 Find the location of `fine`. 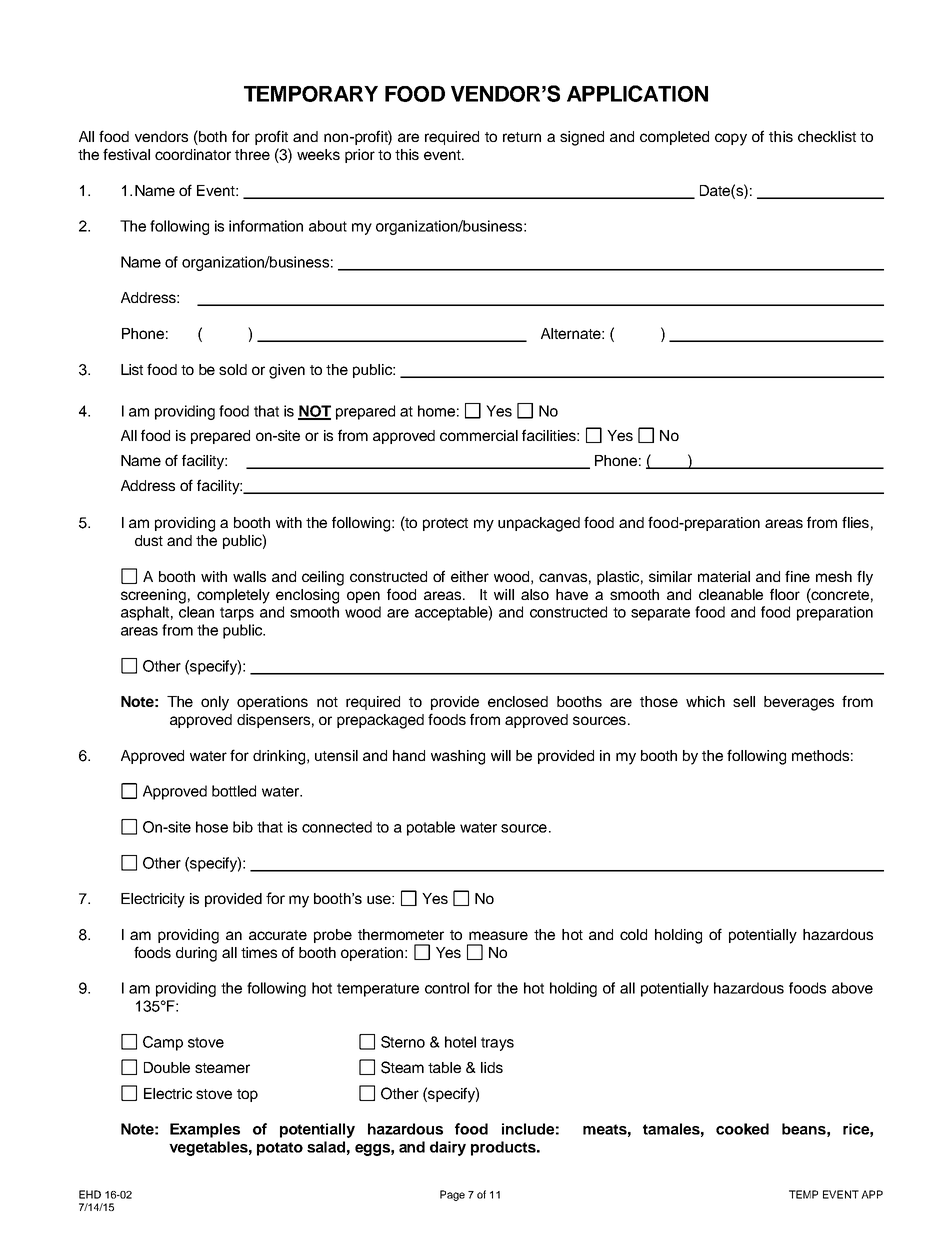

fine is located at coordinates (797, 576).
